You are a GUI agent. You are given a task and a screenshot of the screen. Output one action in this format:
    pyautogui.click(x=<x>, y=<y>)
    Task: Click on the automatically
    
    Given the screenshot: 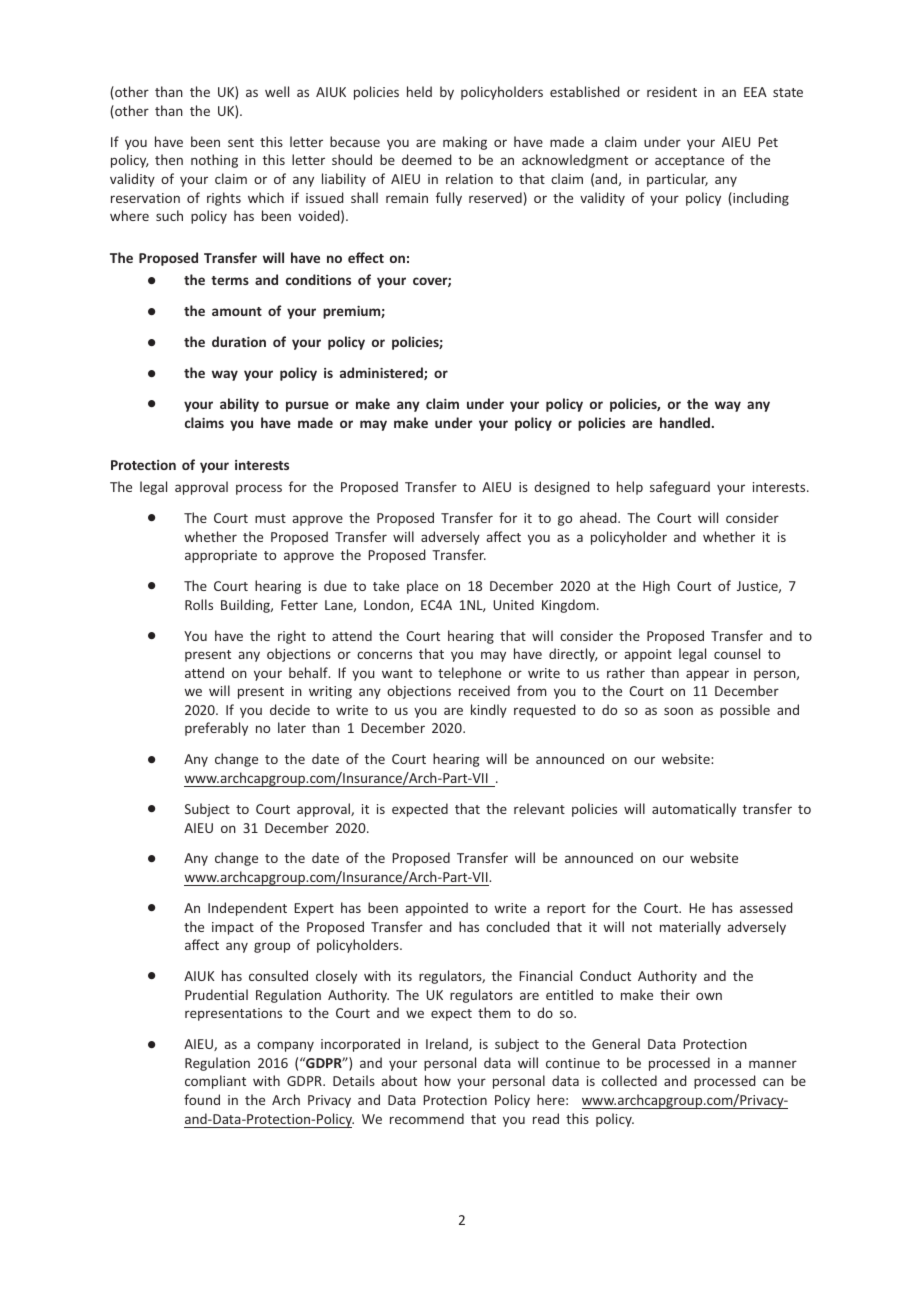 What is the action you would take?
    pyautogui.click(x=694, y=810)
